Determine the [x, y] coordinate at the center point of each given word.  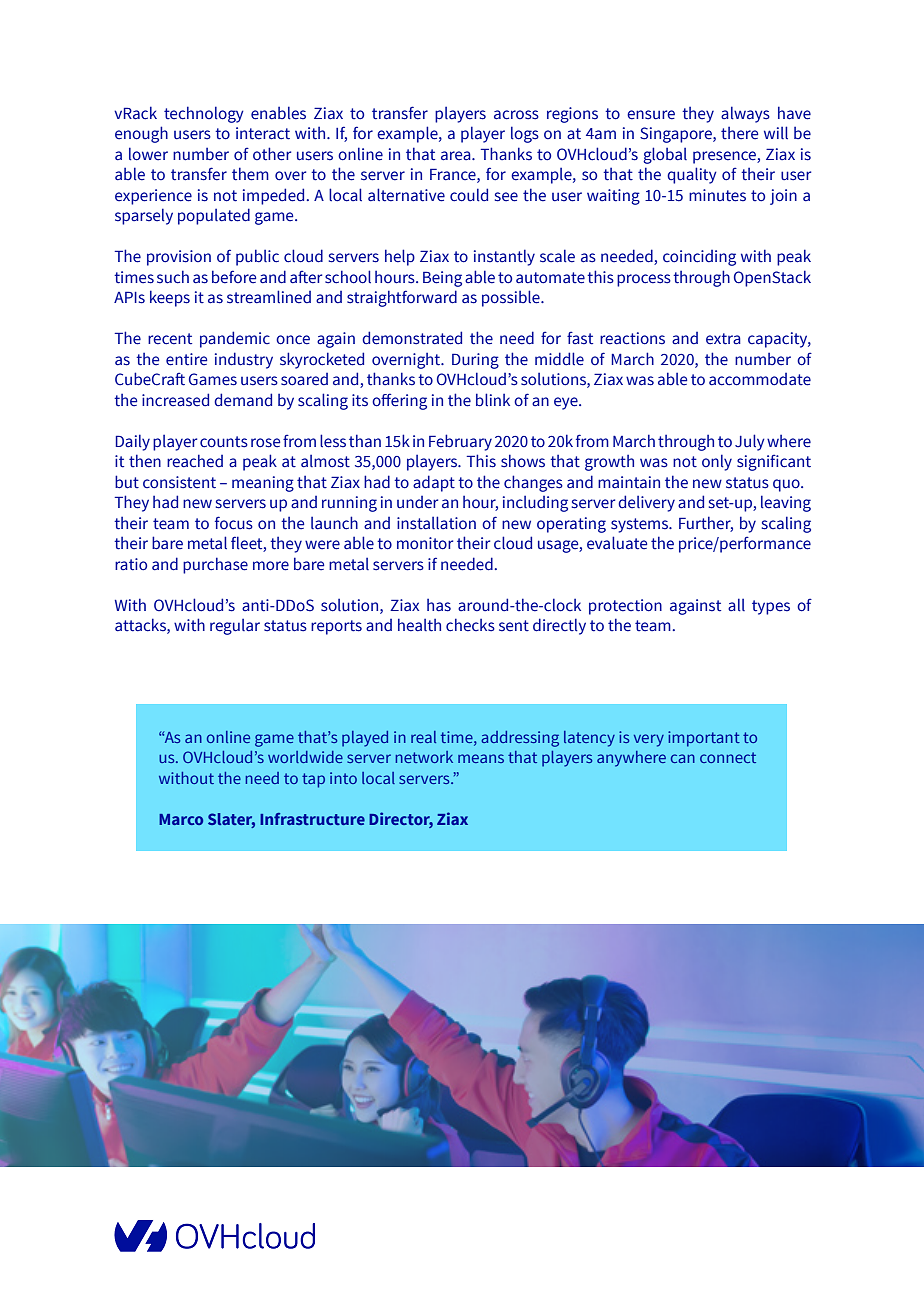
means [481, 758]
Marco [181, 819]
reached [195, 461]
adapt [434, 483]
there [739, 133]
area [457, 156]
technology [204, 114]
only [717, 462]
